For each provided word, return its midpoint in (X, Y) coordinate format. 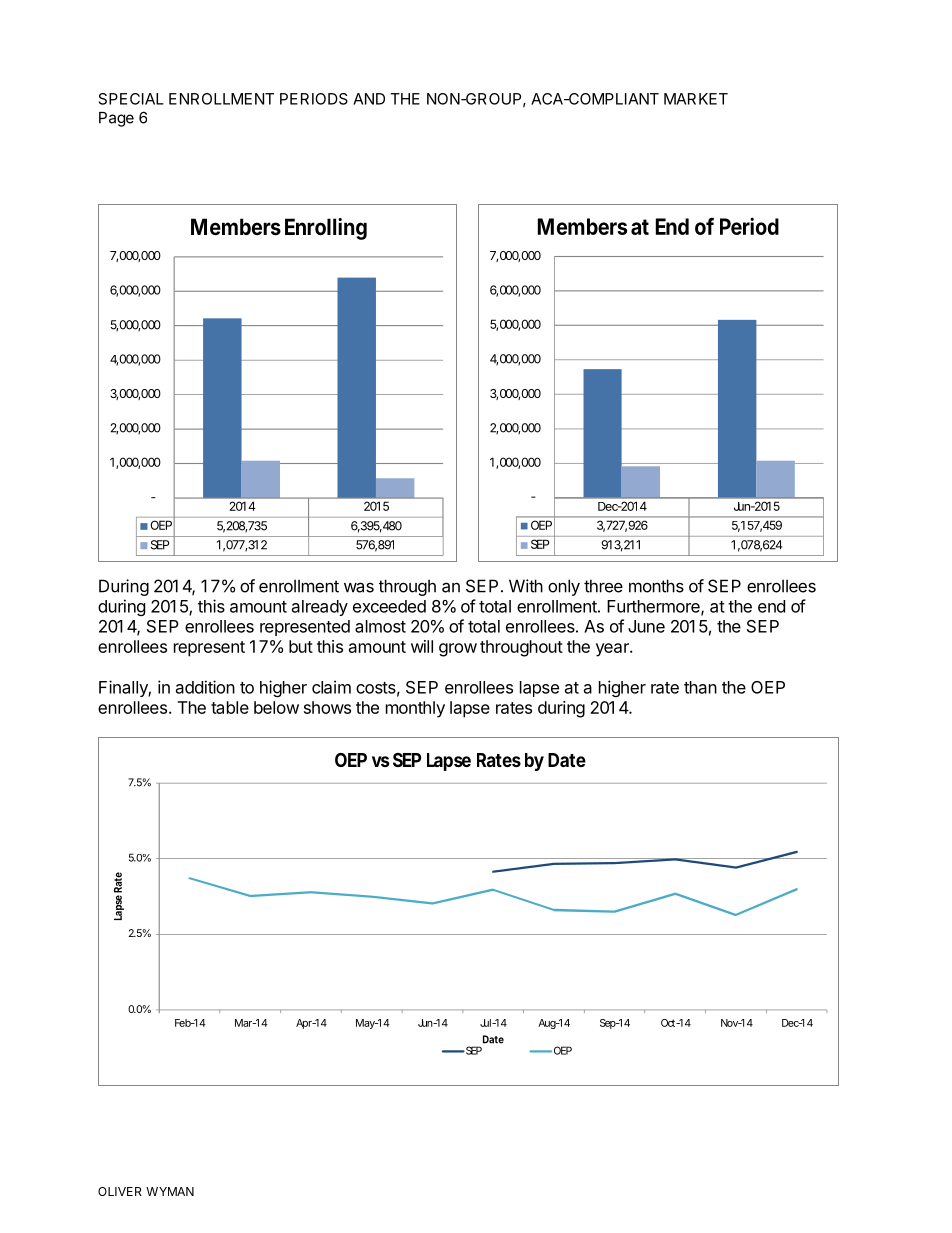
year (613, 650)
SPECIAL (131, 99)
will (422, 646)
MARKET (696, 99)
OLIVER (120, 1191)
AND (369, 99)
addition (205, 687)
